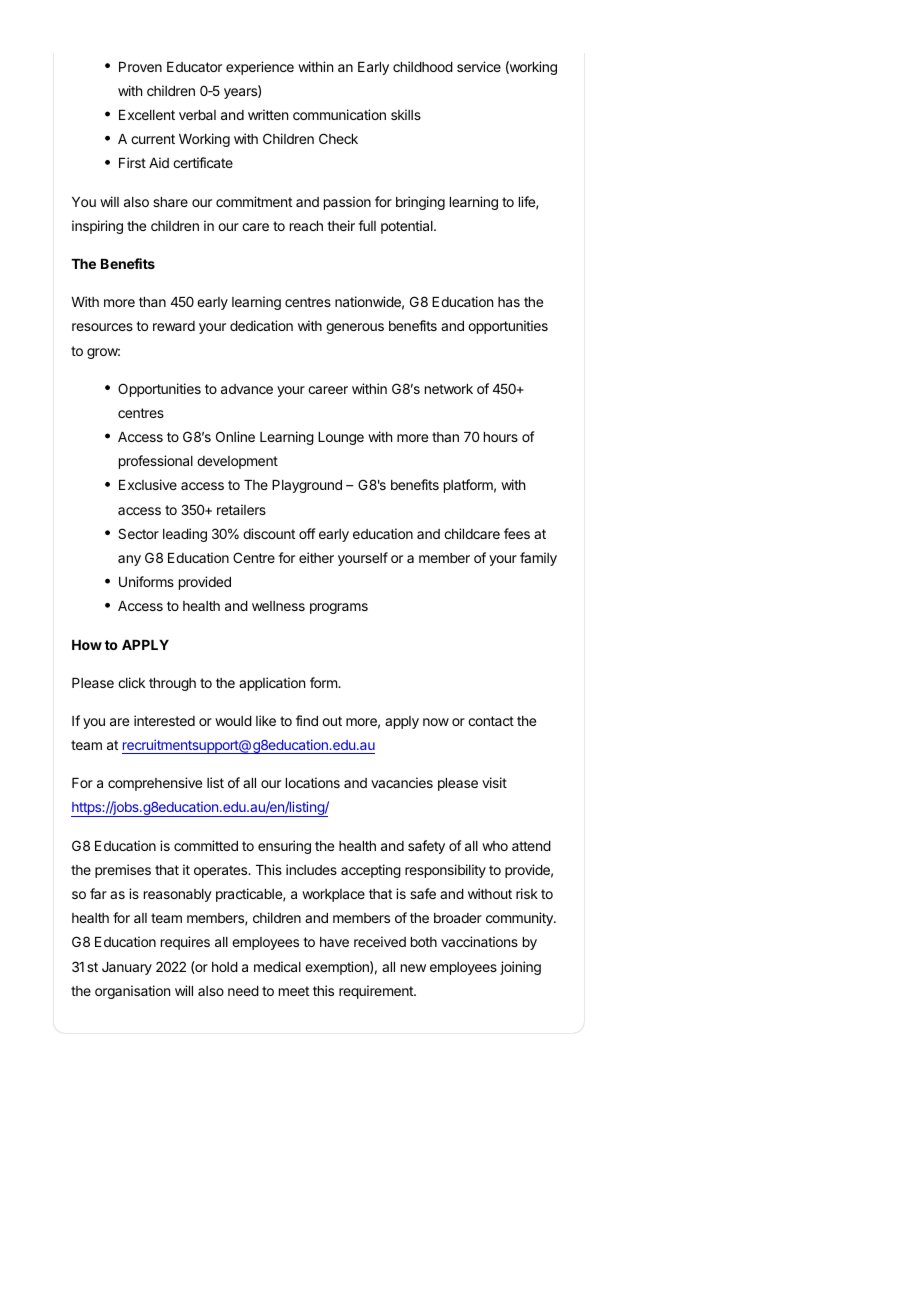 This document has width=924, height=1308. Describe the element at coordinates (341, 438) in the document. I see `Lounge` at that location.
